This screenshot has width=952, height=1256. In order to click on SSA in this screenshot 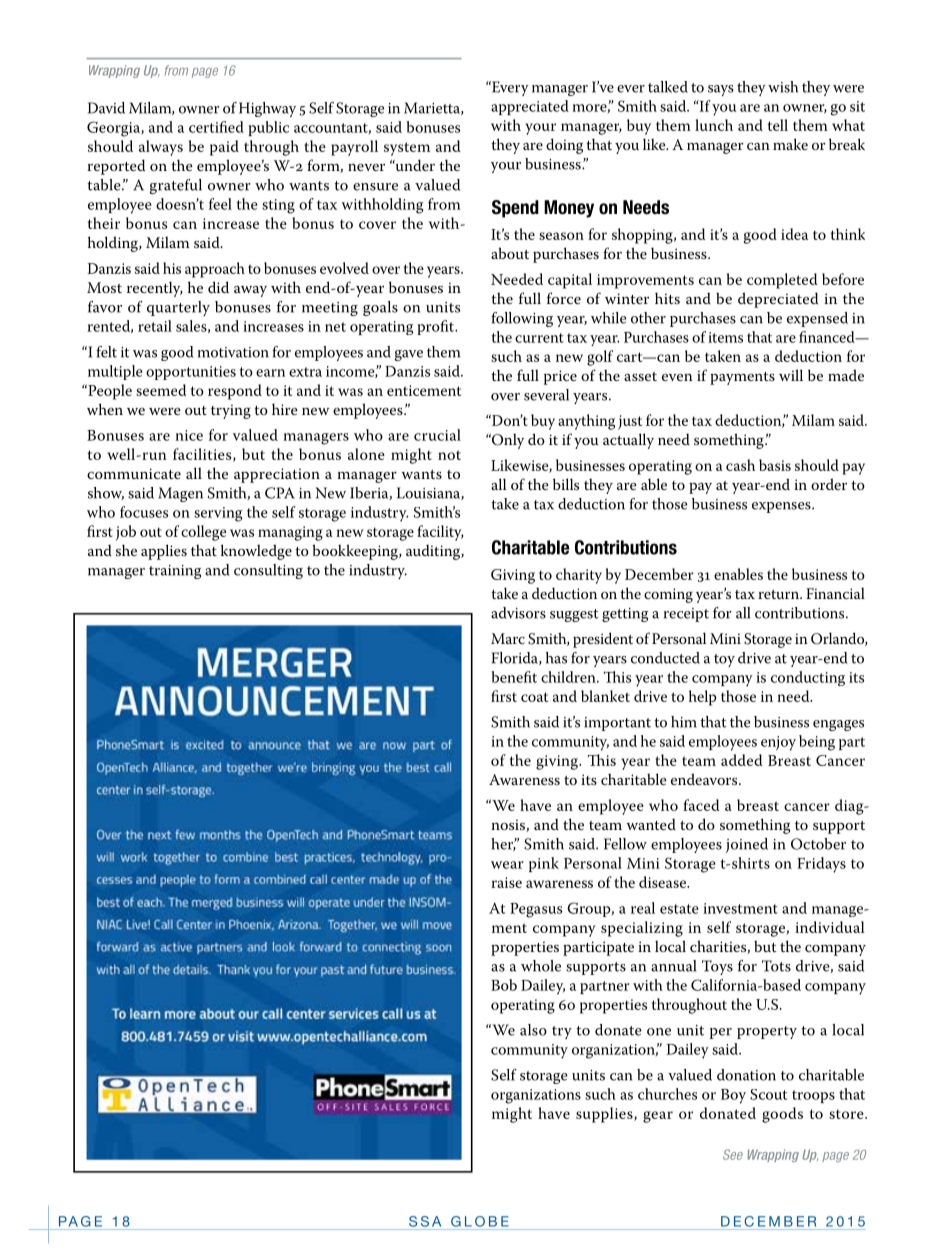, I will do `click(425, 1221)`.
